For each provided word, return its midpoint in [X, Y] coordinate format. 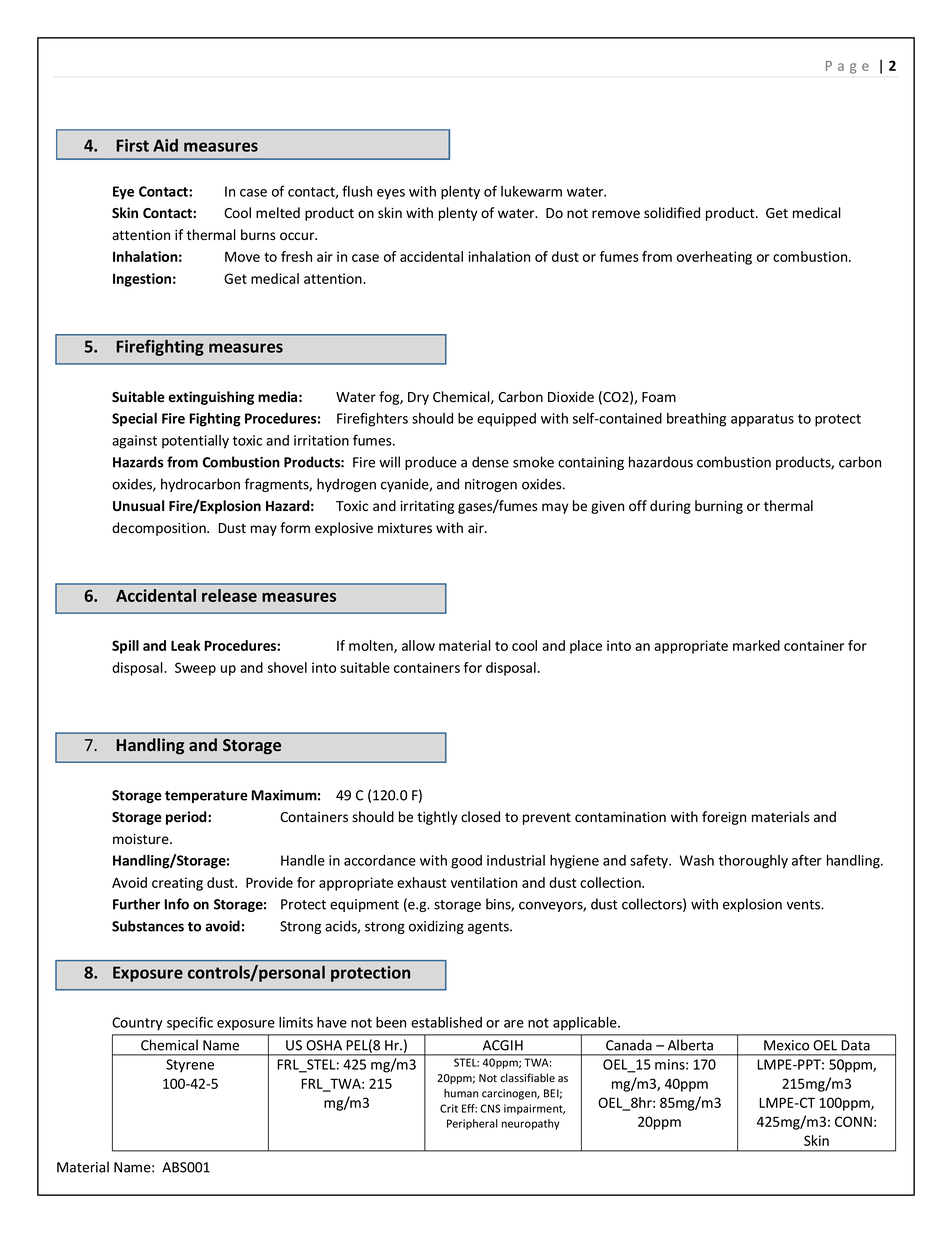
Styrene [190, 1066]
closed [480, 817]
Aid [165, 145]
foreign [724, 818]
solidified [672, 213]
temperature [206, 797]
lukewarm [531, 191]
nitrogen [491, 485]
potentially [195, 442]
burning [719, 507]
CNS [490, 1108]
